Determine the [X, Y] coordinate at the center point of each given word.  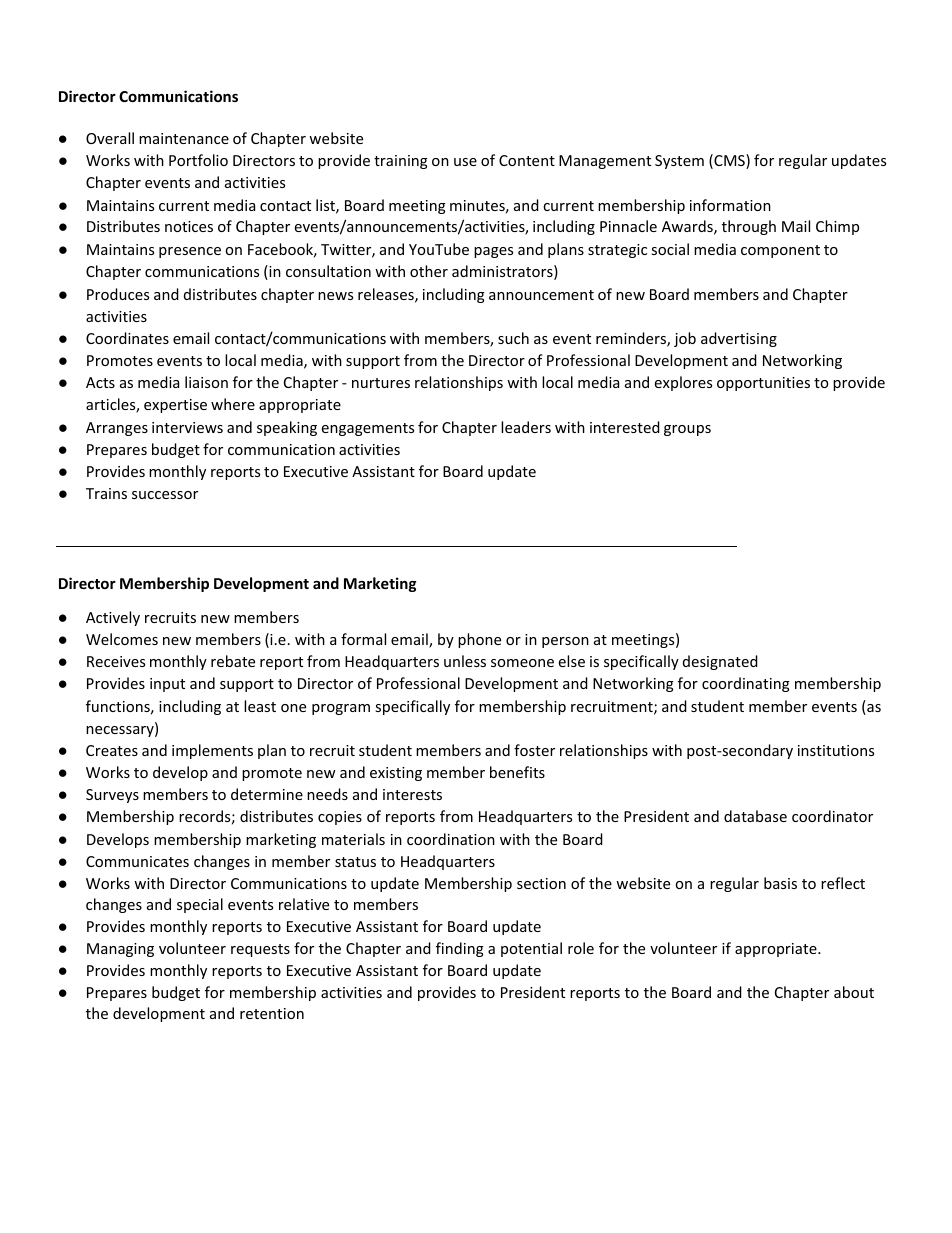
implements [212, 751]
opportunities [763, 384]
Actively [113, 618]
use [465, 162]
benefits [517, 772]
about [854, 992]
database [755, 816]
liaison [206, 382]
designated [720, 662]
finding [460, 949]
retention [272, 1013]
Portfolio [198, 160]
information [730, 205]
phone [479, 640]
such [513, 338]
